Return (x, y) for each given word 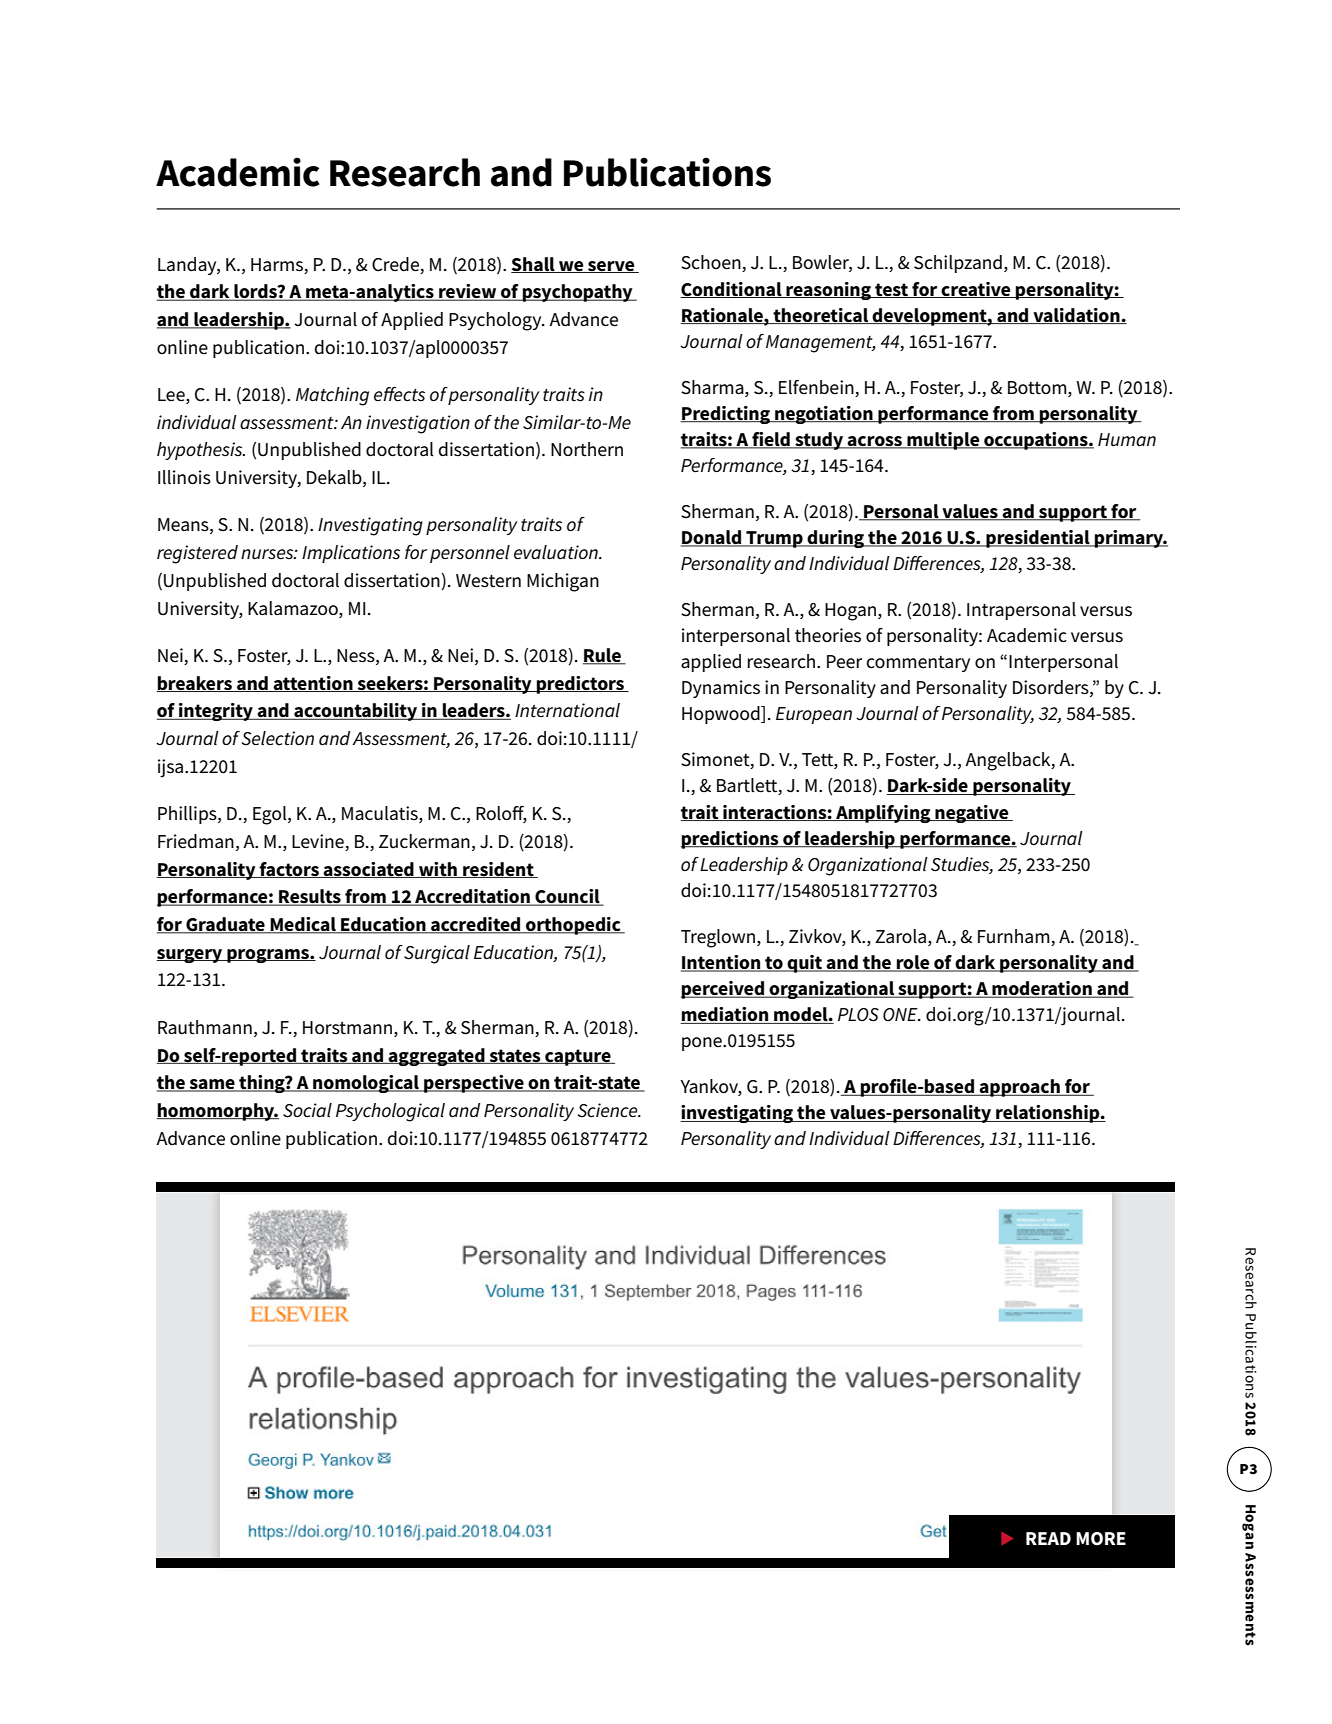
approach (1020, 1088)
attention (313, 684)
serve (611, 267)
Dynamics (721, 689)
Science (609, 1110)
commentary (918, 664)
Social (307, 1110)
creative (976, 290)
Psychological (390, 1112)
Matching (332, 396)
